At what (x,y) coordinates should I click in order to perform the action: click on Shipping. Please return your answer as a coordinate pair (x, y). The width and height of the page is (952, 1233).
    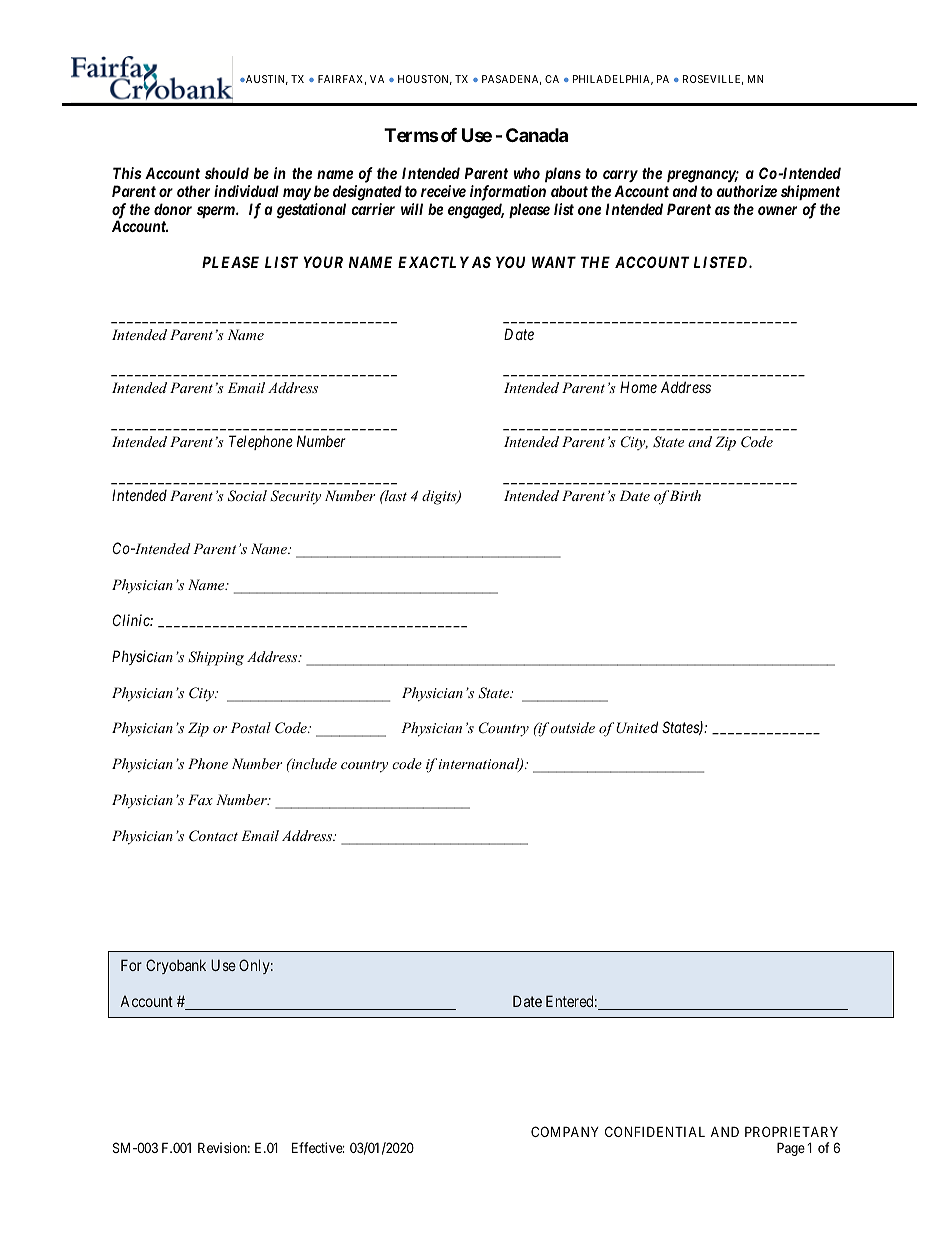
    Looking at the image, I should click on (216, 658).
